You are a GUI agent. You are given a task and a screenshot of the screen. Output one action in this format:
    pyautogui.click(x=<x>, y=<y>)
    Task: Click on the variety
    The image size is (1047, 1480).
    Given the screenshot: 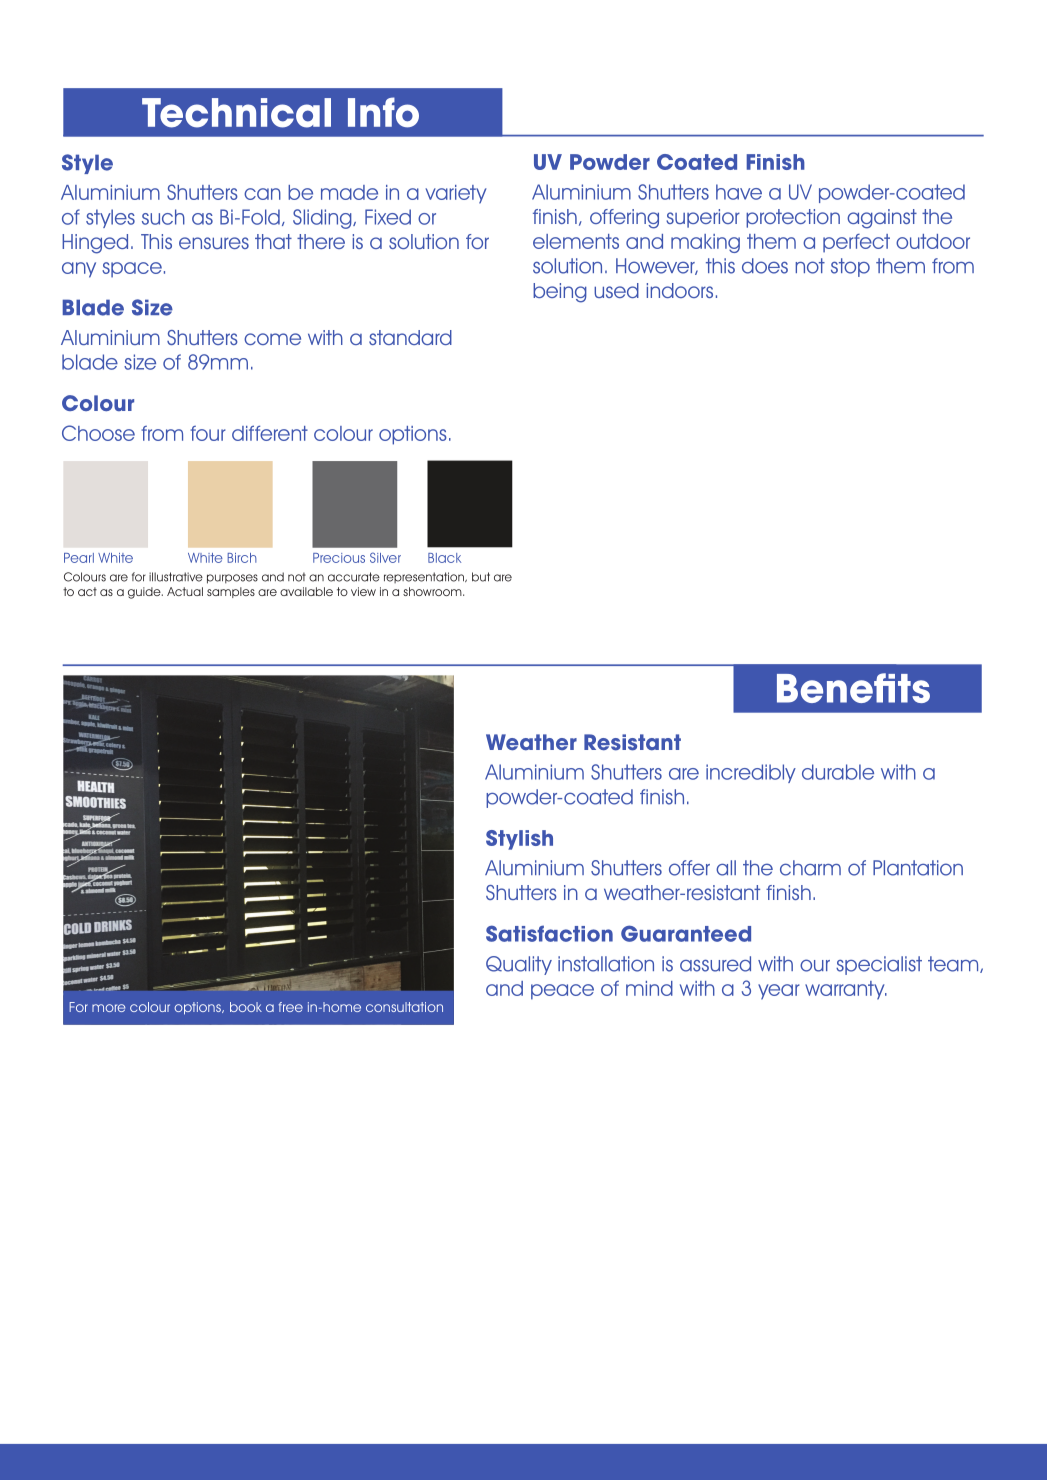 What is the action you would take?
    pyautogui.click(x=456, y=194)
